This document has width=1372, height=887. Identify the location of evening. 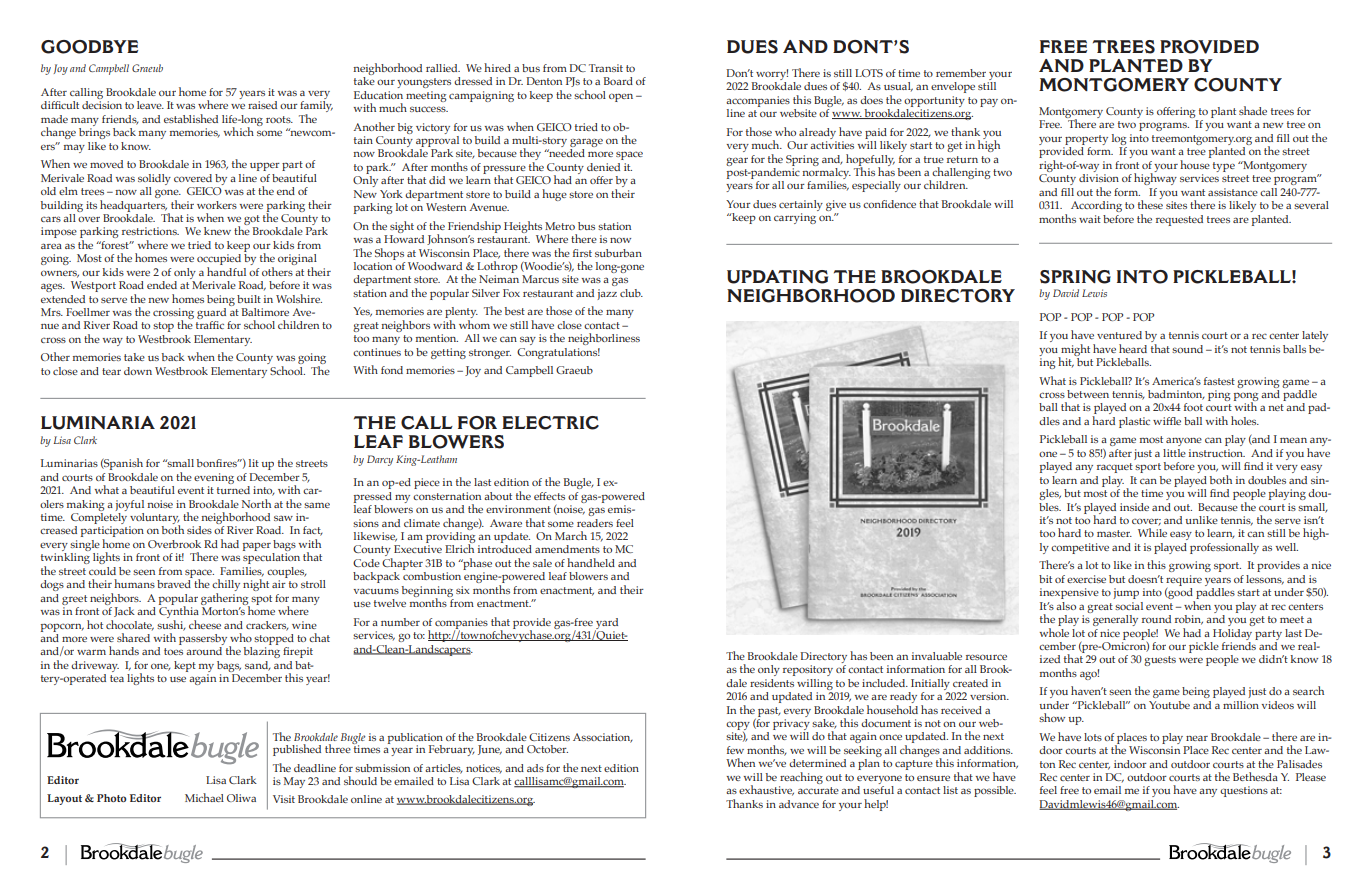
(214, 478).
